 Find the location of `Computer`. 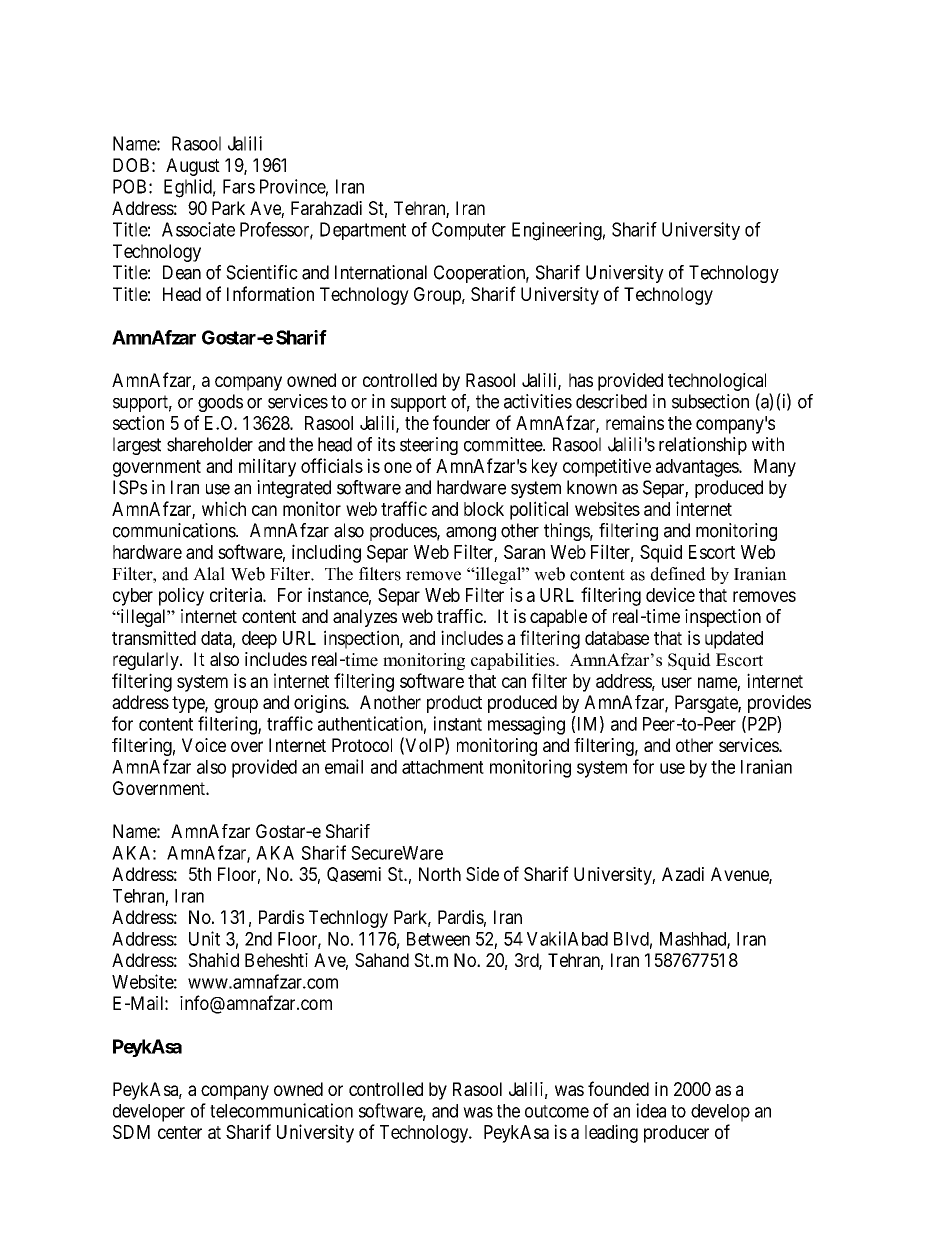

Computer is located at coordinates (469, 231).
